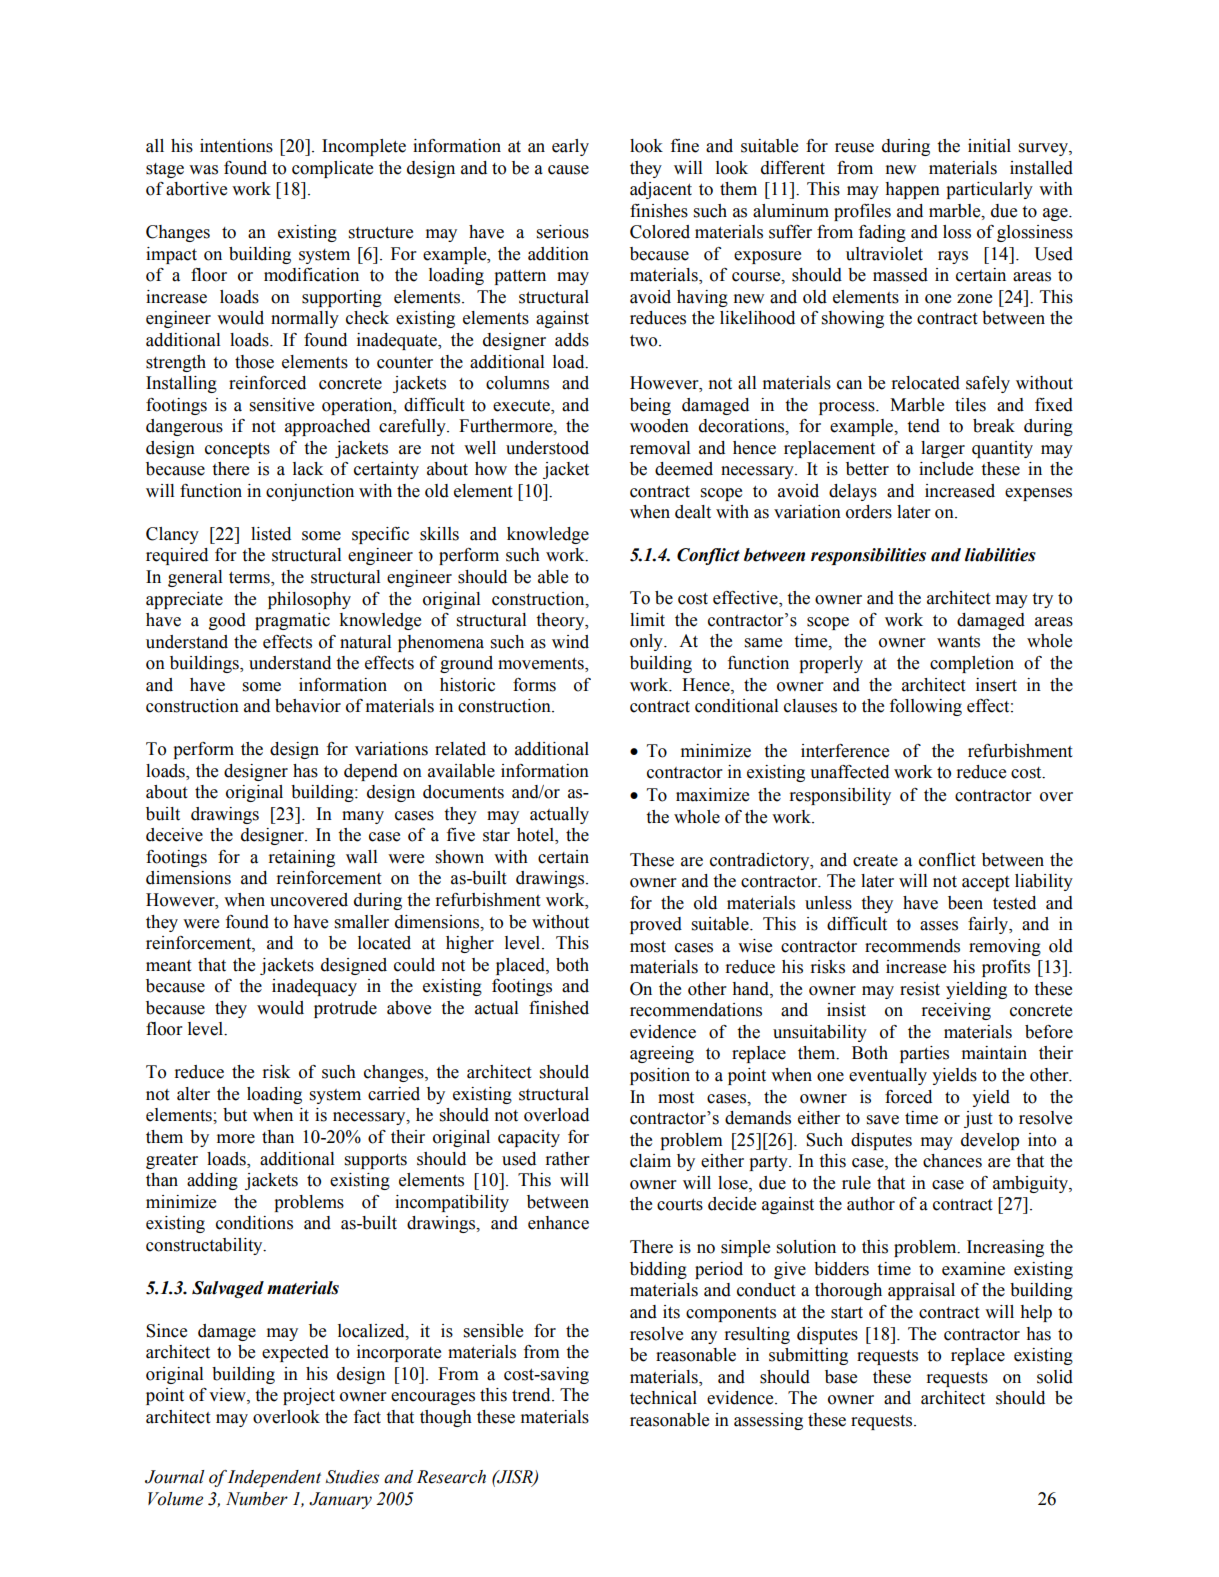 This document has width=1219, height=1577. I want to click on wants, so click(958, 642).
